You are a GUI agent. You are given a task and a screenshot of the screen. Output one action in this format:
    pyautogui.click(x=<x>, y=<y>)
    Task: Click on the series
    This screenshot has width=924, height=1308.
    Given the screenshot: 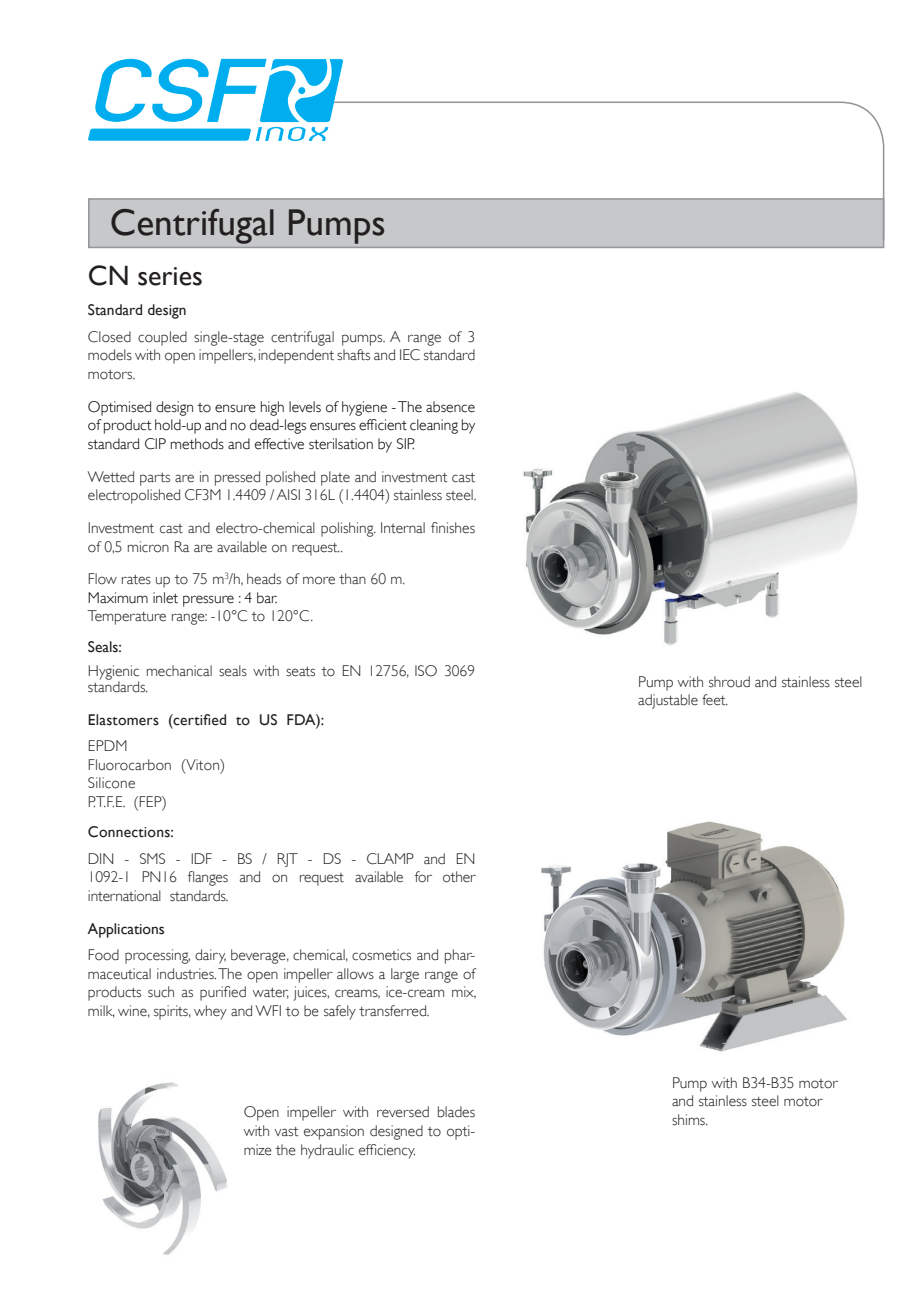 What is the action you would take?
    pyautogui.click(x=170, y=276)
